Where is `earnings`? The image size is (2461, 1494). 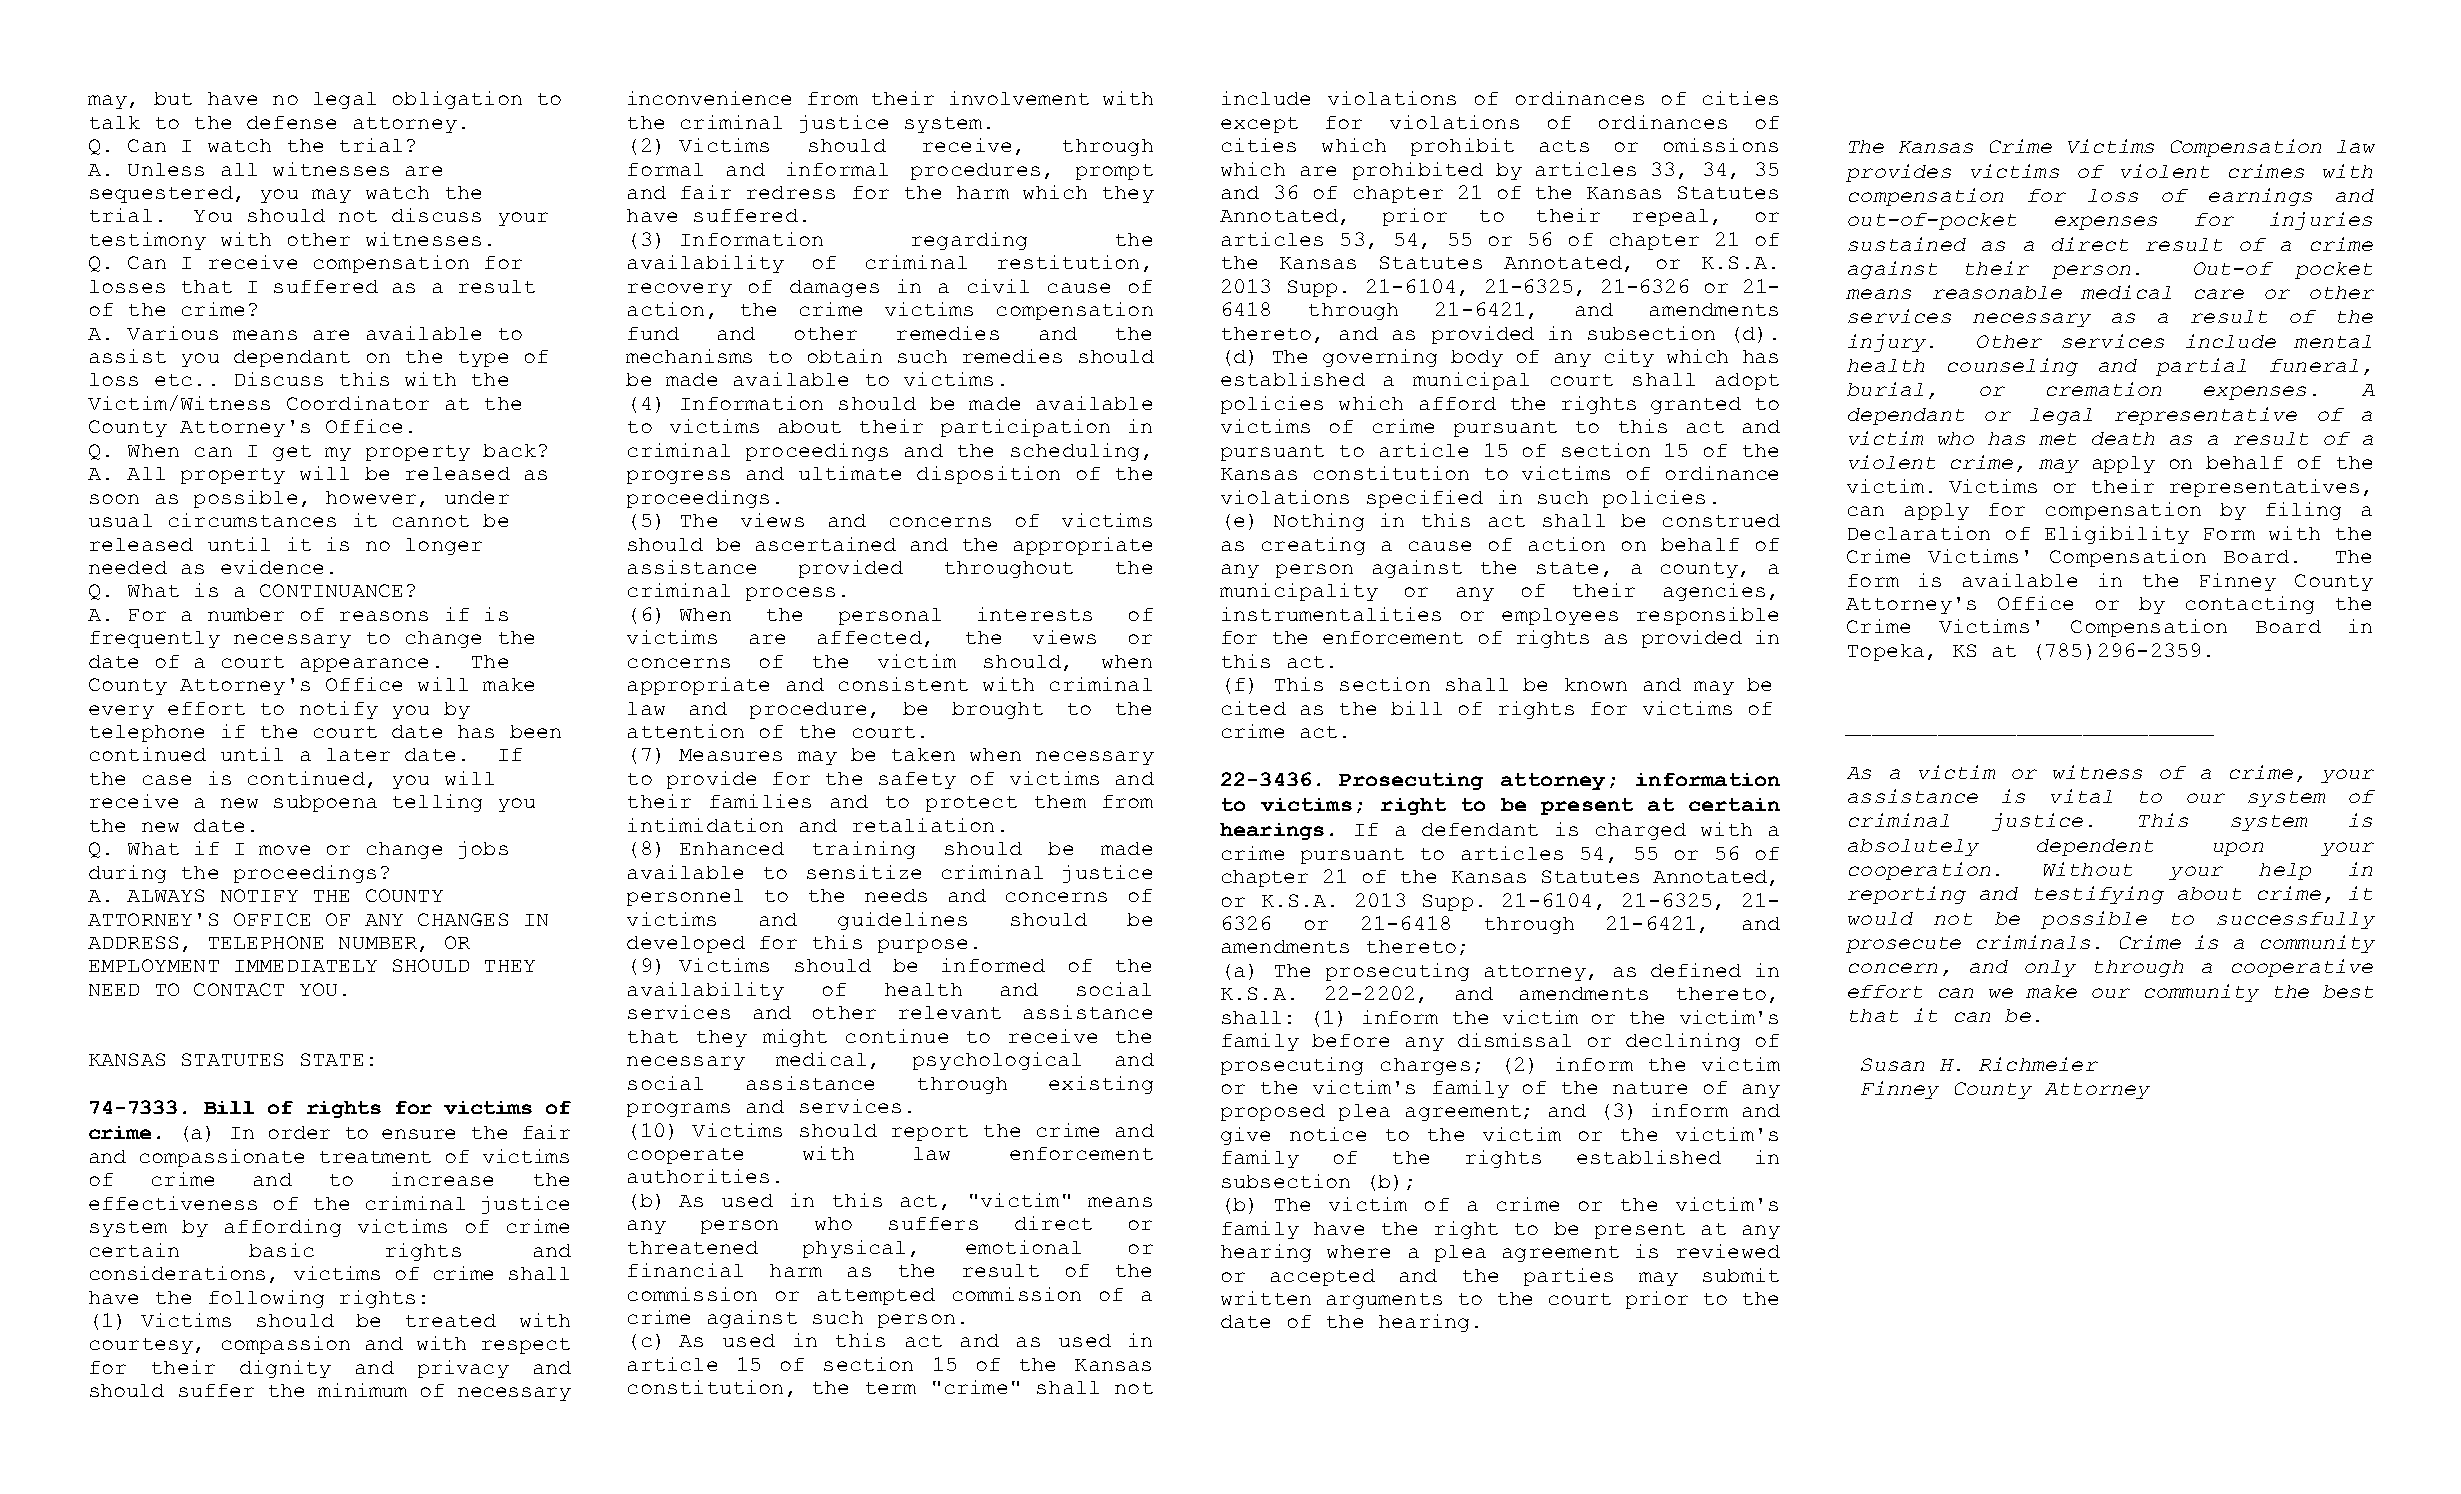
earnings is located at coordinates (2260, 197).
